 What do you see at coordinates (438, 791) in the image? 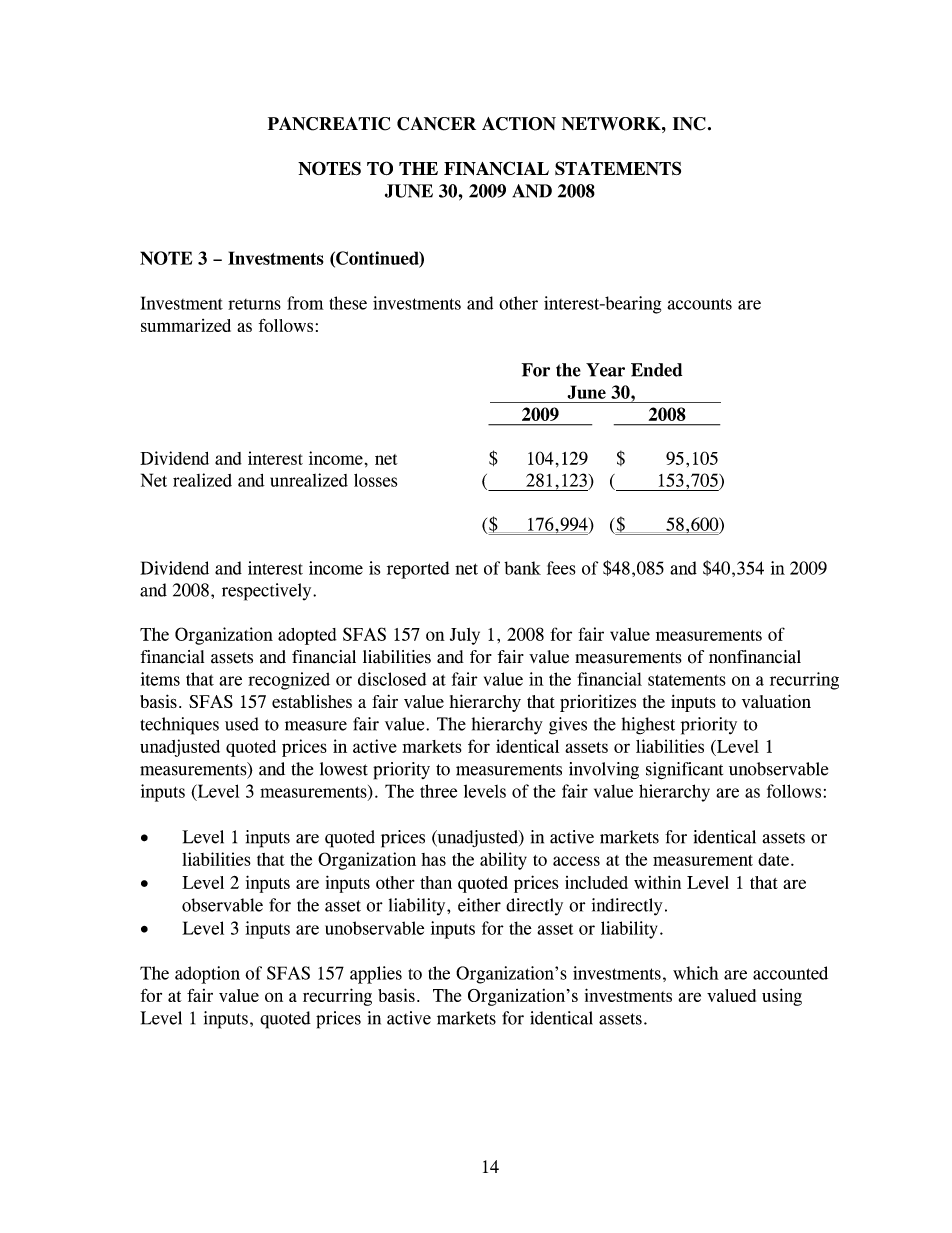
I see `three` at bounding box center [438, 791].
